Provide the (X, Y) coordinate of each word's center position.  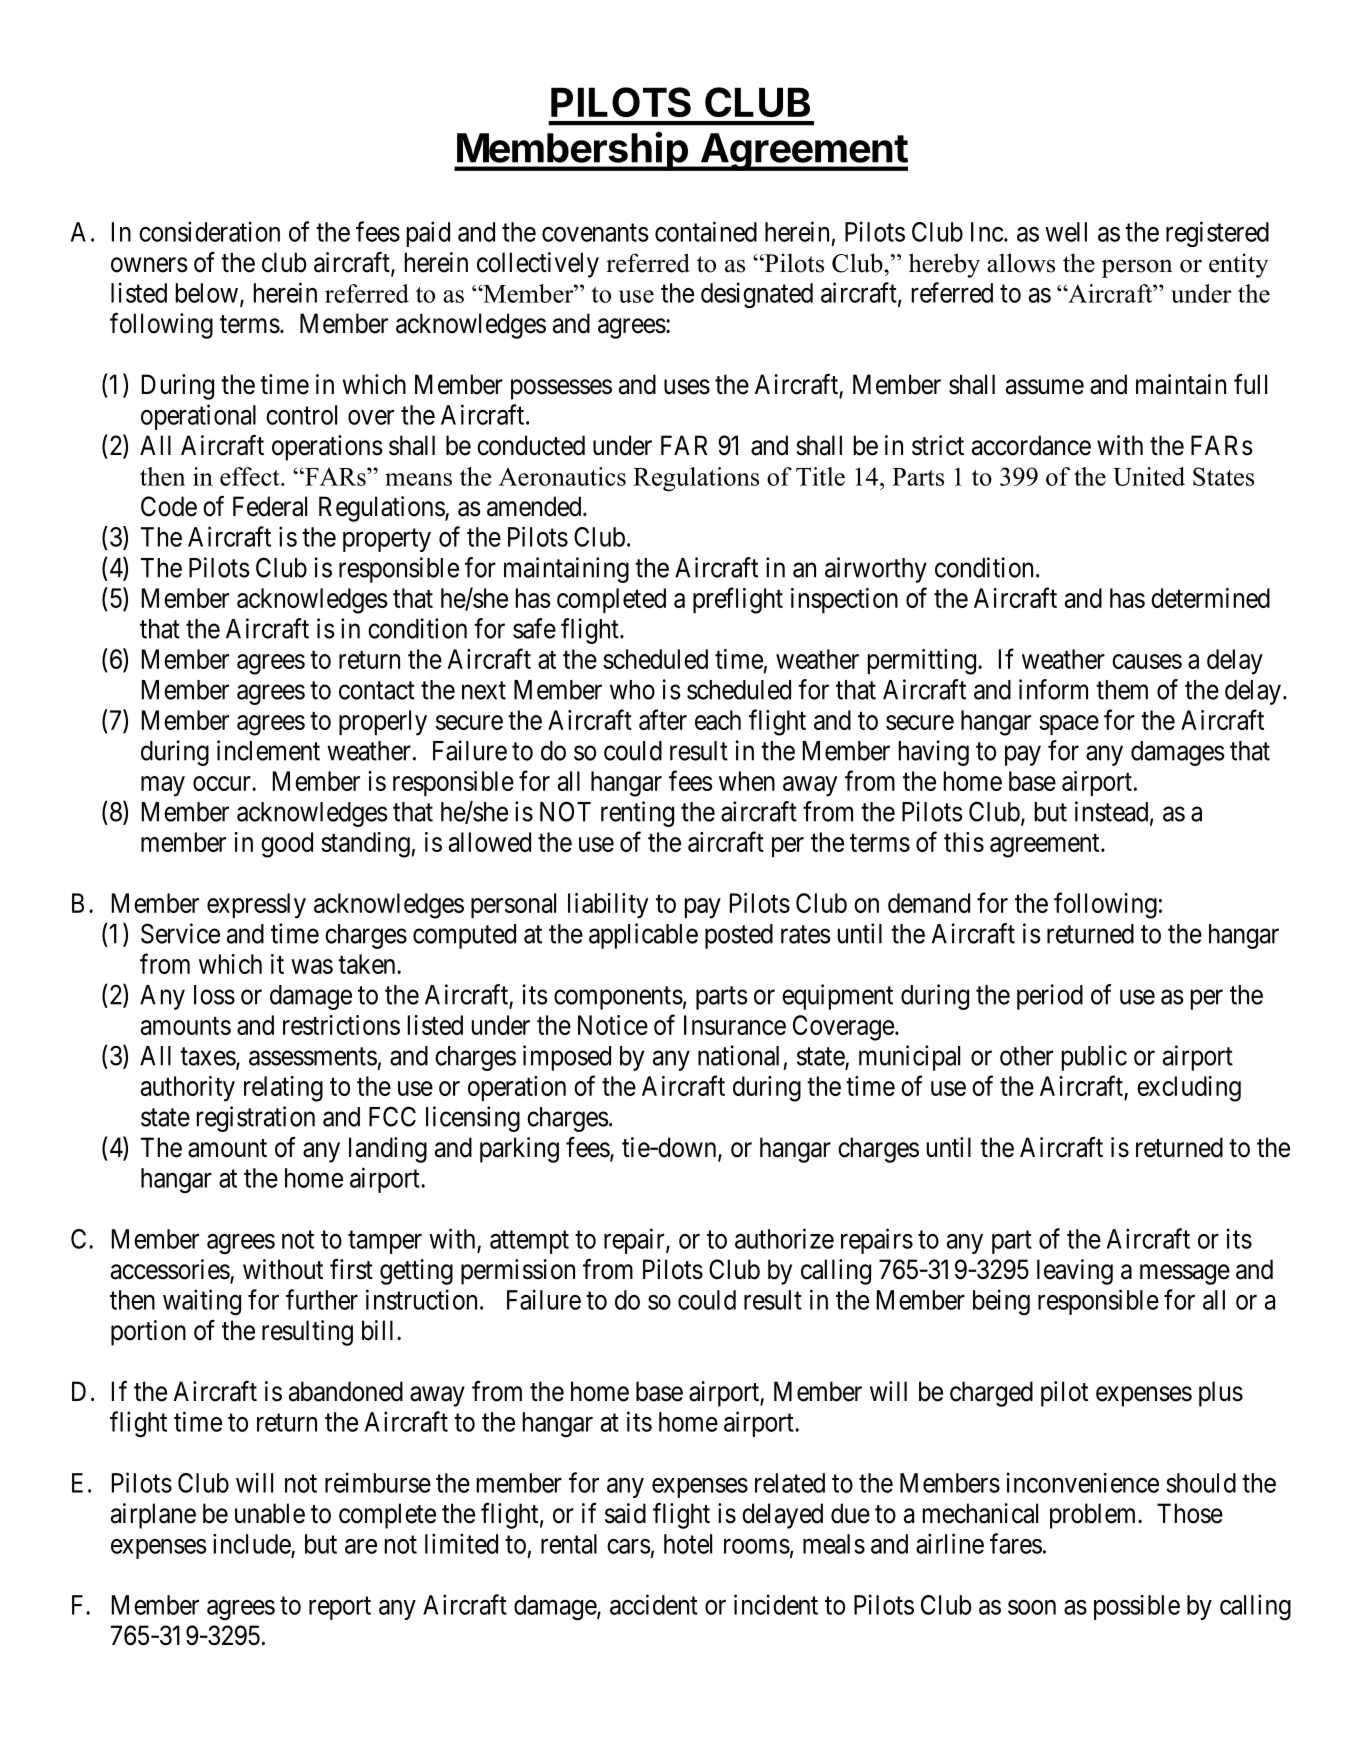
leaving (1075, 1272)
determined (1210, 598)
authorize (784, 1238)
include (252, 1544)
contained (706, 231)
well (1066, 232)
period (1050, 997)
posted (739, 936)
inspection (844, 600)
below (207, 293)
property (387, 540)
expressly (256, 906)
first (351, 1269)
